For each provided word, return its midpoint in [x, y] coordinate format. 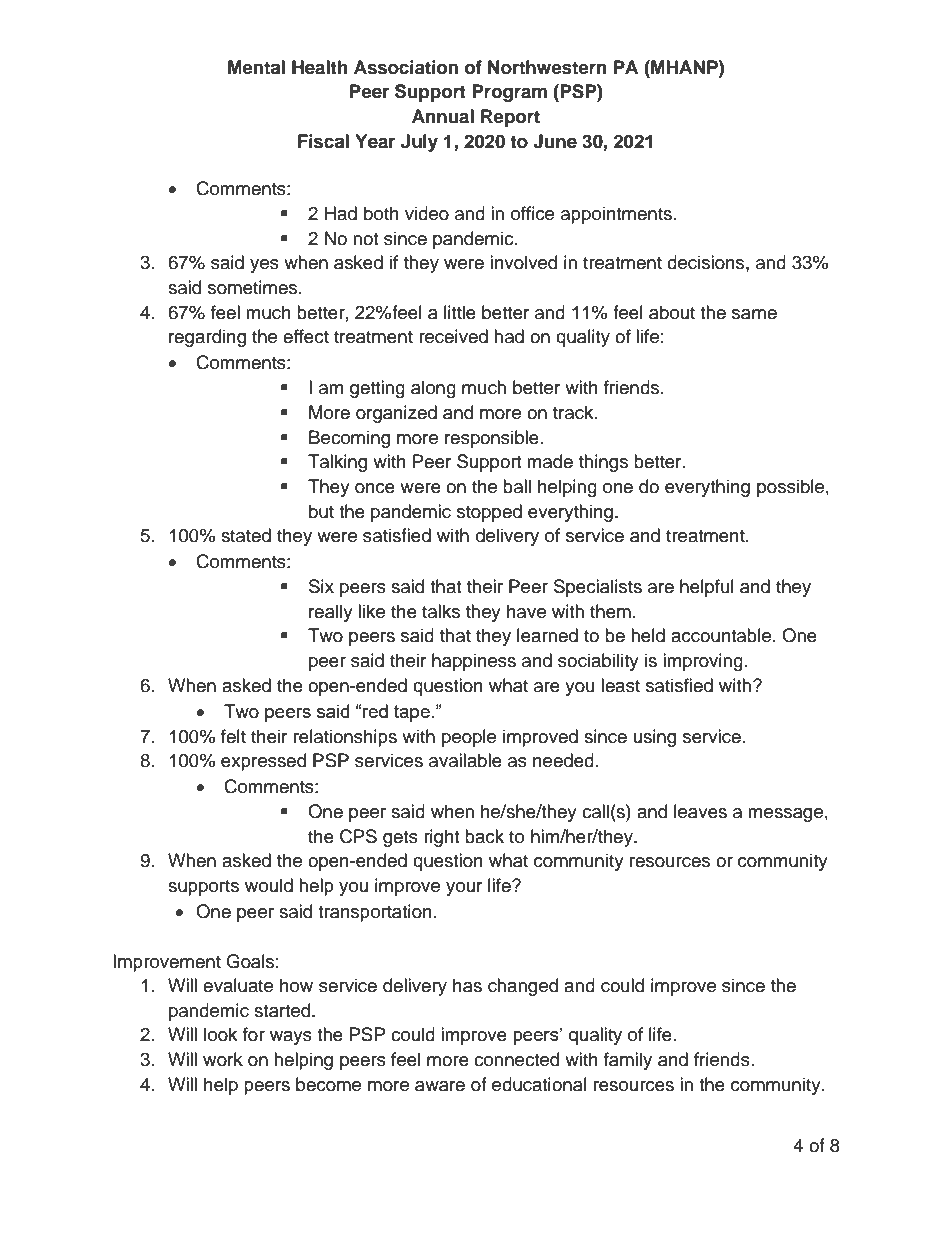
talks [441, 611]
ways [291, 1038]
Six [321, 586]
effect [306, 336]
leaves [700, 811]
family [628, 1061]
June [555, 141]
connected [516, 1059]
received [453, 336]
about [672, 312]
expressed [263, 762]
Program [509, 93]
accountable [722, 635]
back [484, 836]
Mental [256, 67]
